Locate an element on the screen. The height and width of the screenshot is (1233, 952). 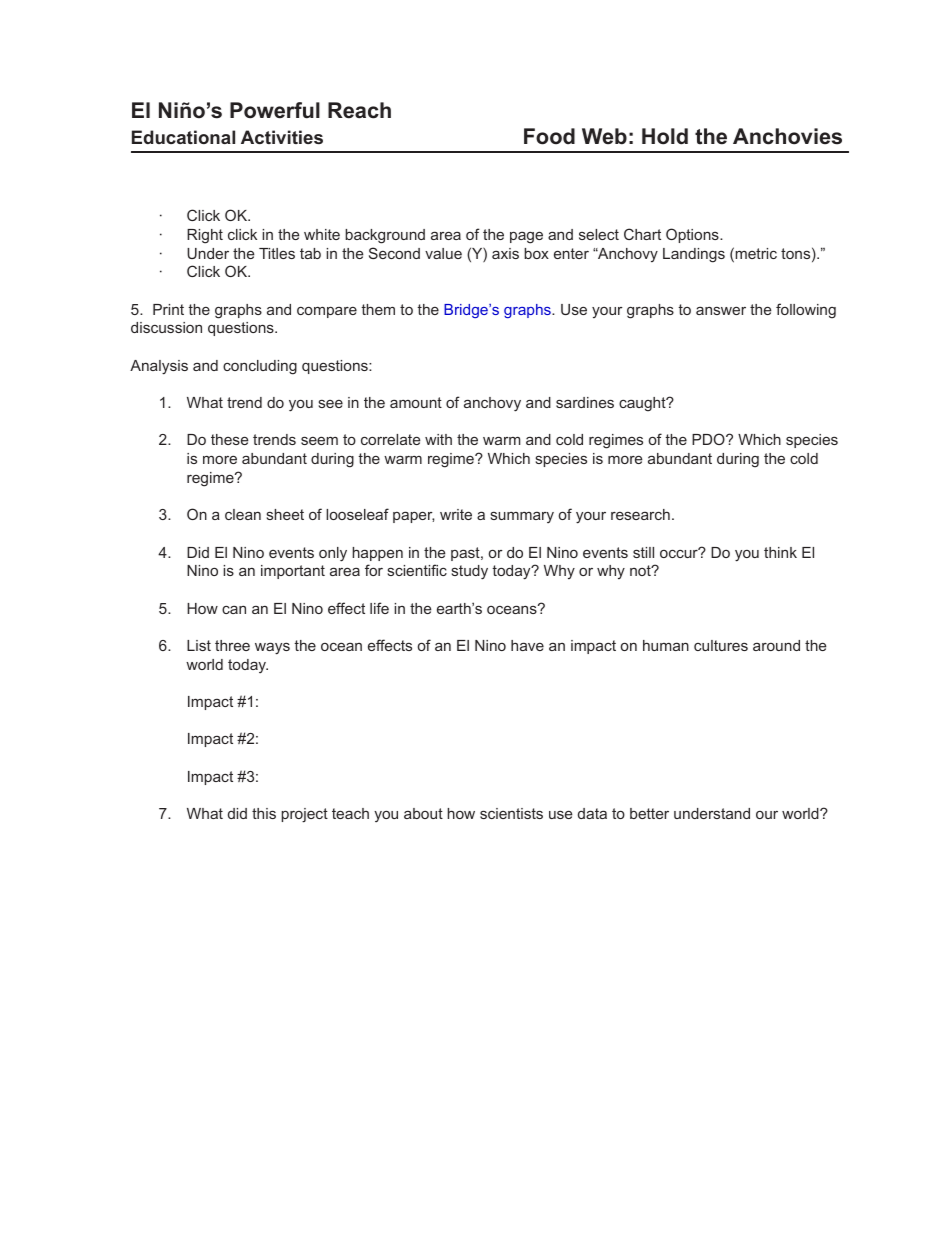
concluding is located at coordinates (260, 367).
